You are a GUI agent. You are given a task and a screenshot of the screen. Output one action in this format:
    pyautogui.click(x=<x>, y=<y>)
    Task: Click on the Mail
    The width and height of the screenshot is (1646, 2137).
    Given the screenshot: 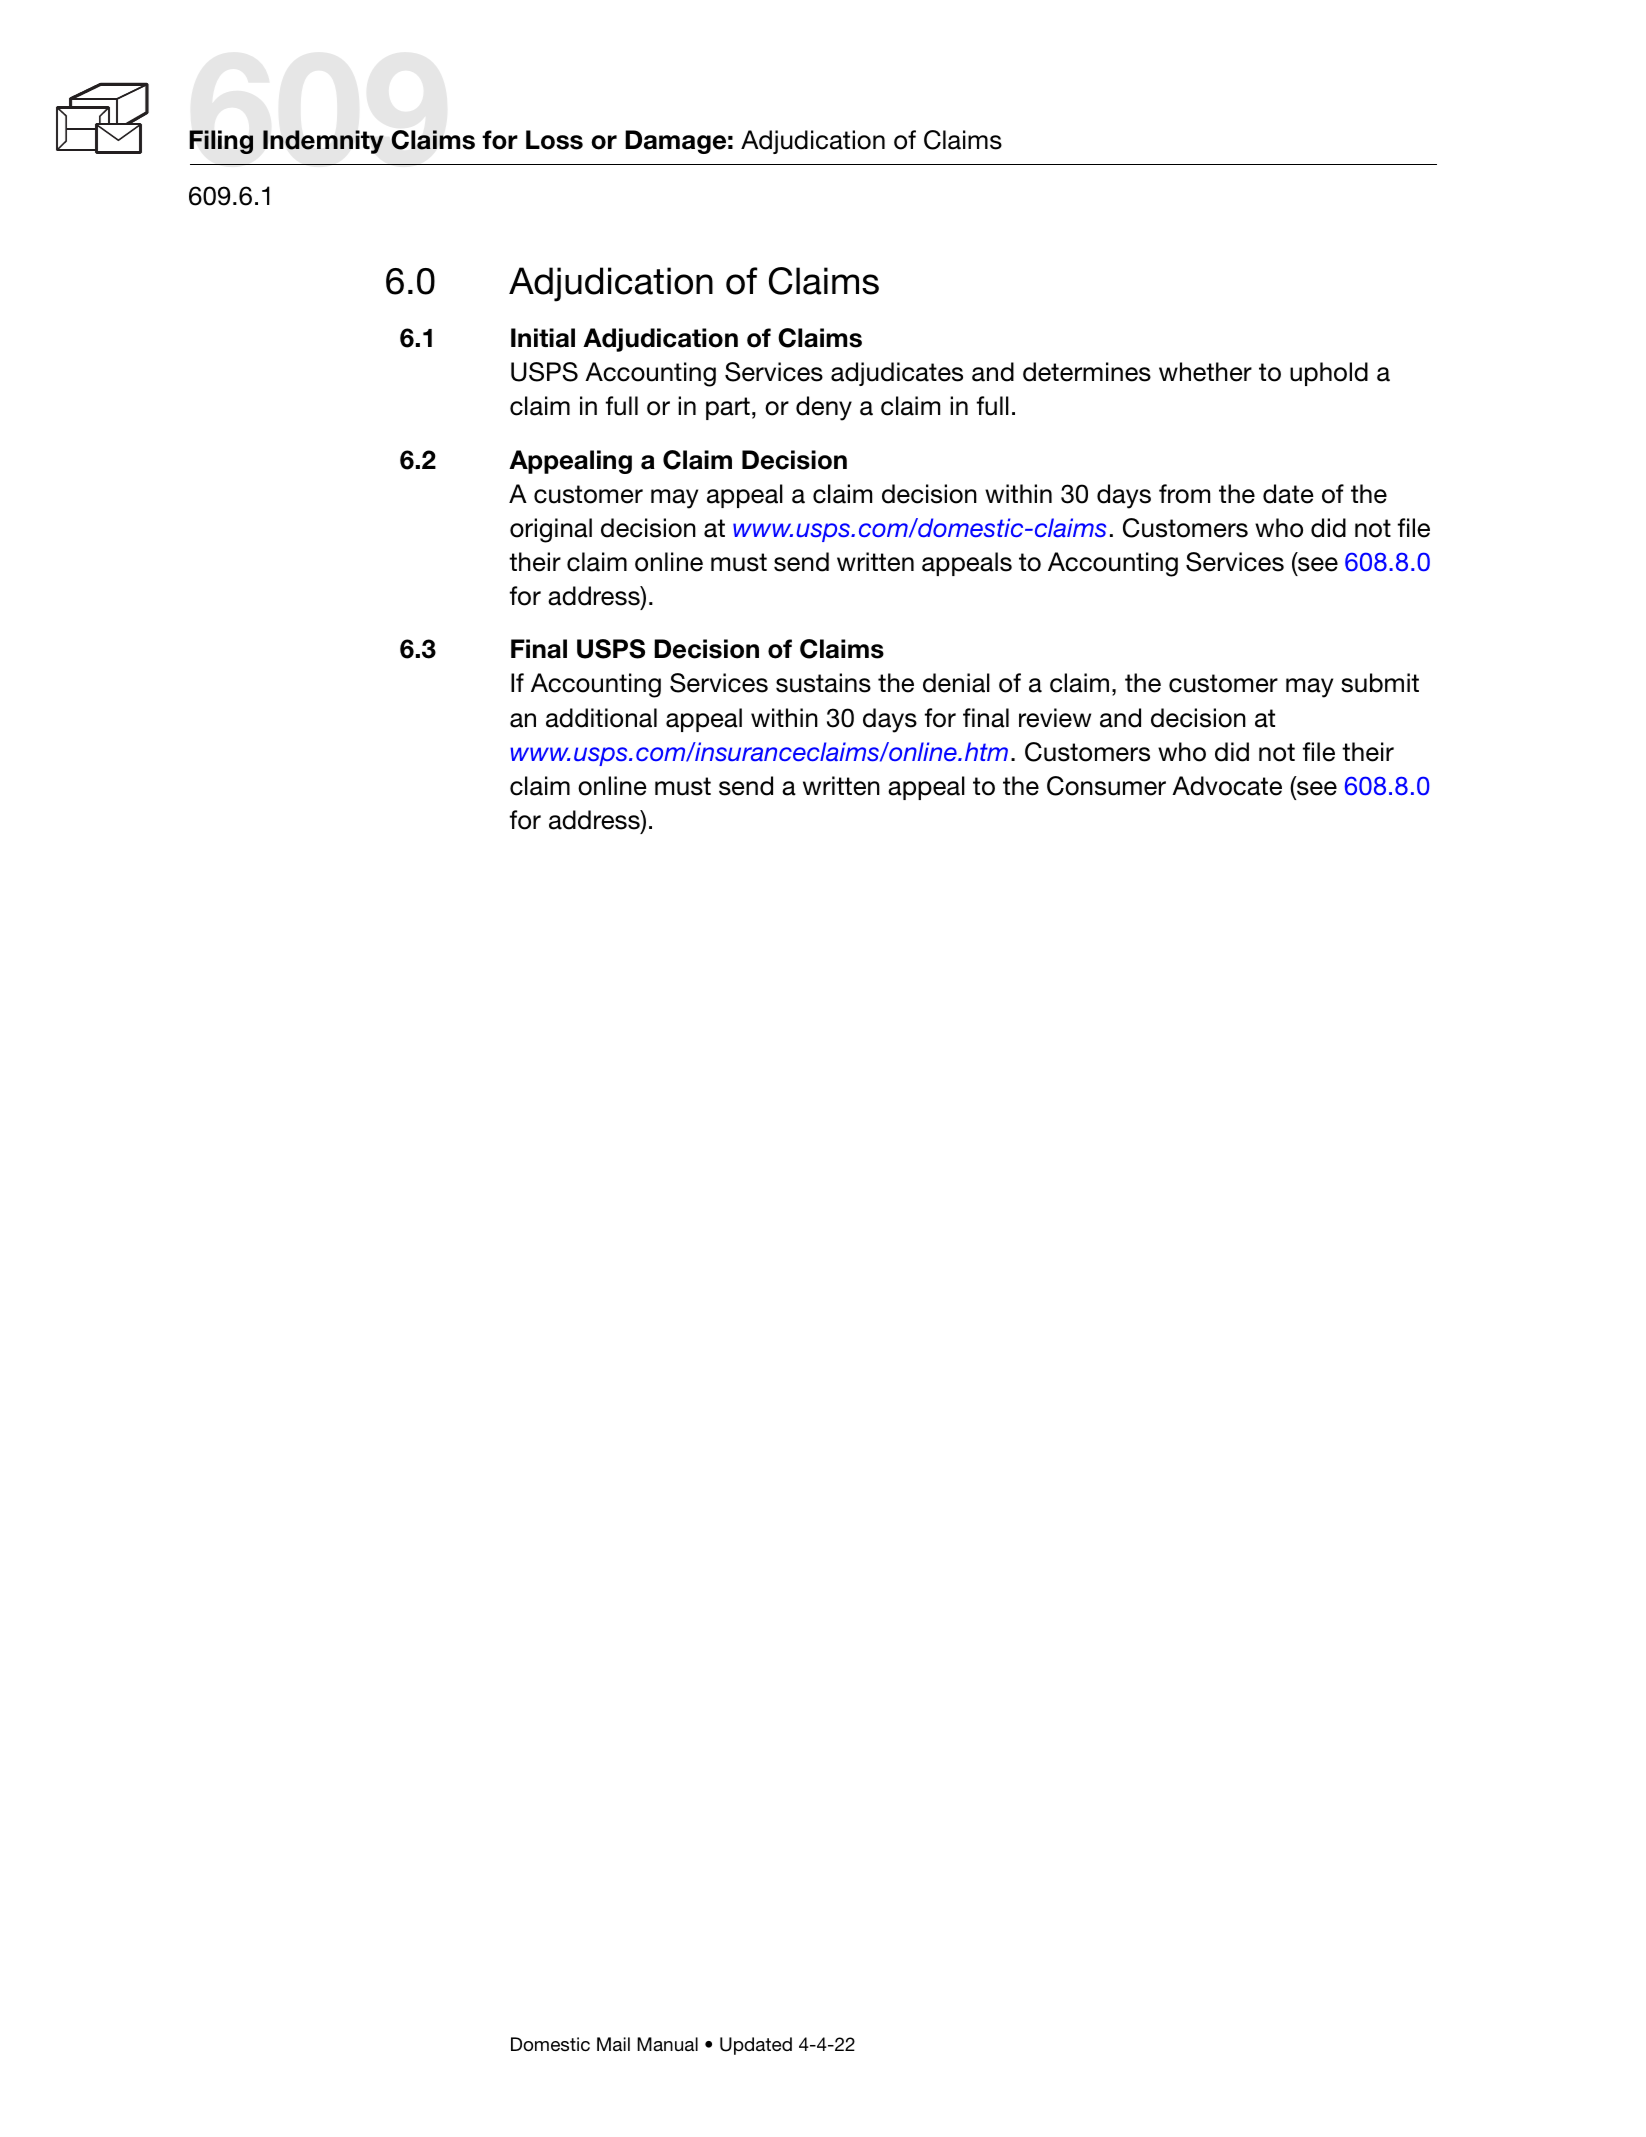 What is the action you would take?
    pyautogui.click(x=613, y=2044)
